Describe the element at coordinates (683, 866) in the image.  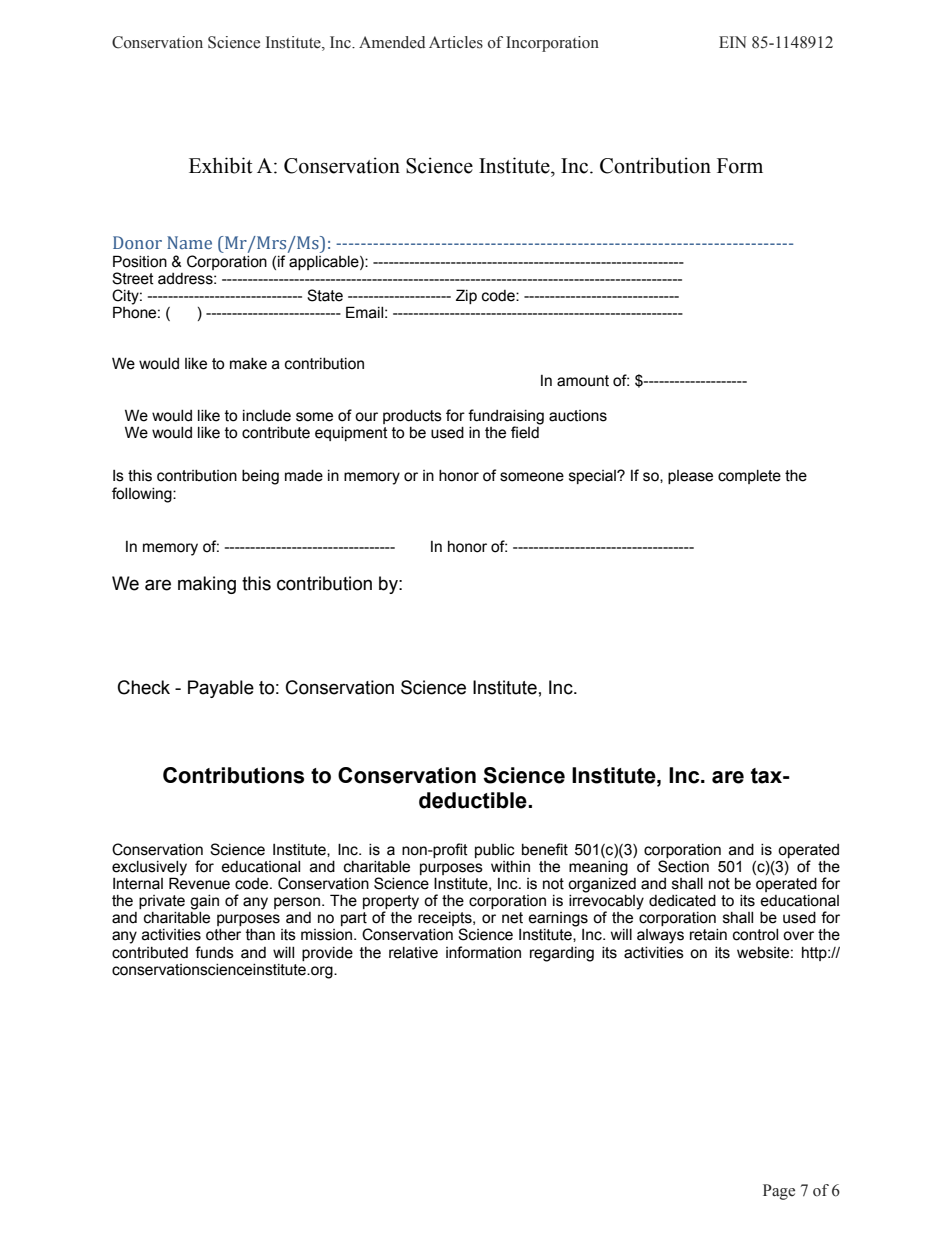
I see `Section` at that location.
